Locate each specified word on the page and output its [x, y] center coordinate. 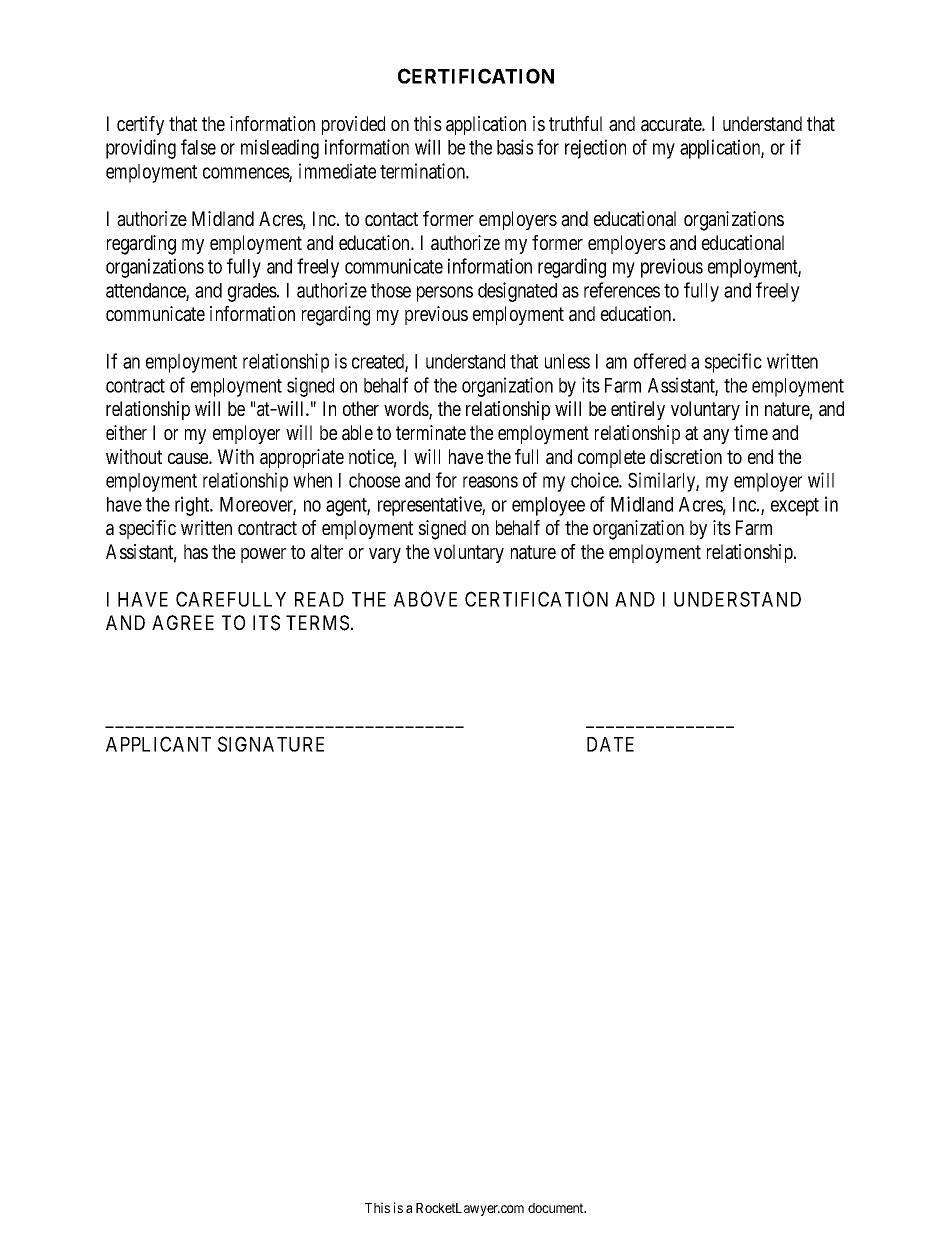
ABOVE [425, 599]
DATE [610, 744]
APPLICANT [158, 744]
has [196, 552]
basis [515, 147]
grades [253, 292]
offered [660, 361]
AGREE [183, 622]
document [557, 1208]
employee [548, 506]
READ [319, 599]
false [198, 147]
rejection [595, 149]
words [407, 410]
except [795, 507]
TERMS [317, 623]
